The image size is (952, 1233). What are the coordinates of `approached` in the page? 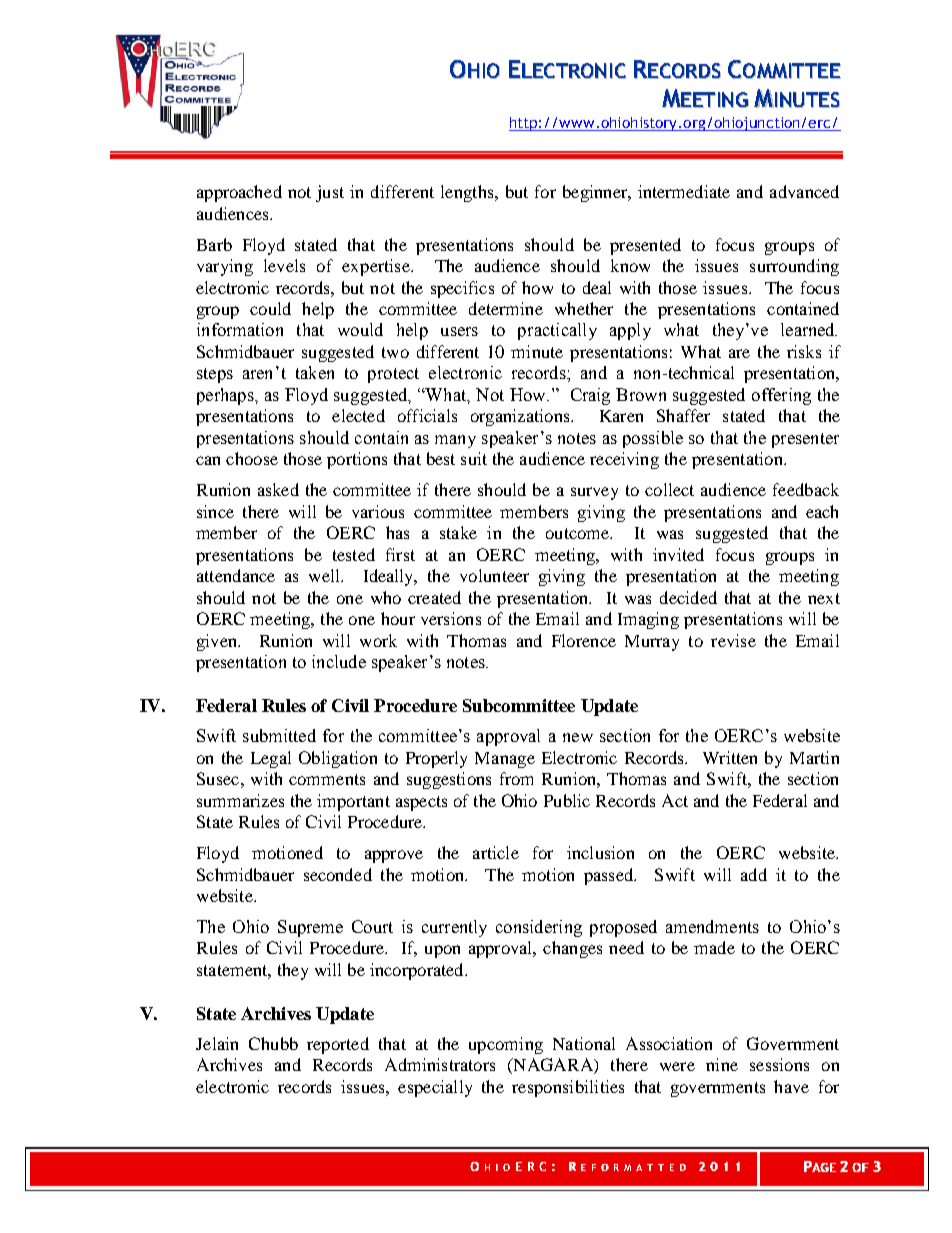 It's located at (239, 193).
